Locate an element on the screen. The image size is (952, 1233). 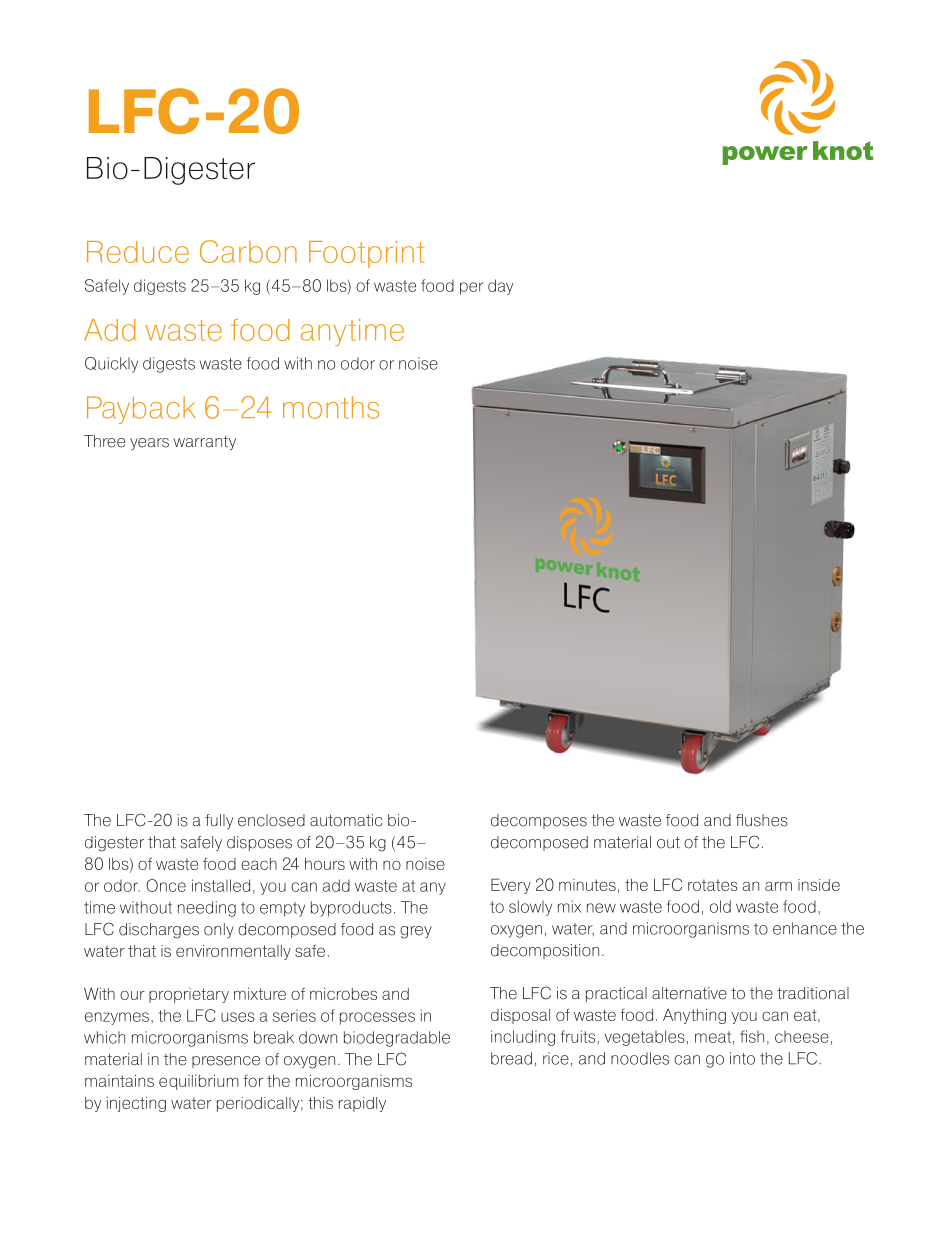
day is located at coordinates (500, 287).
